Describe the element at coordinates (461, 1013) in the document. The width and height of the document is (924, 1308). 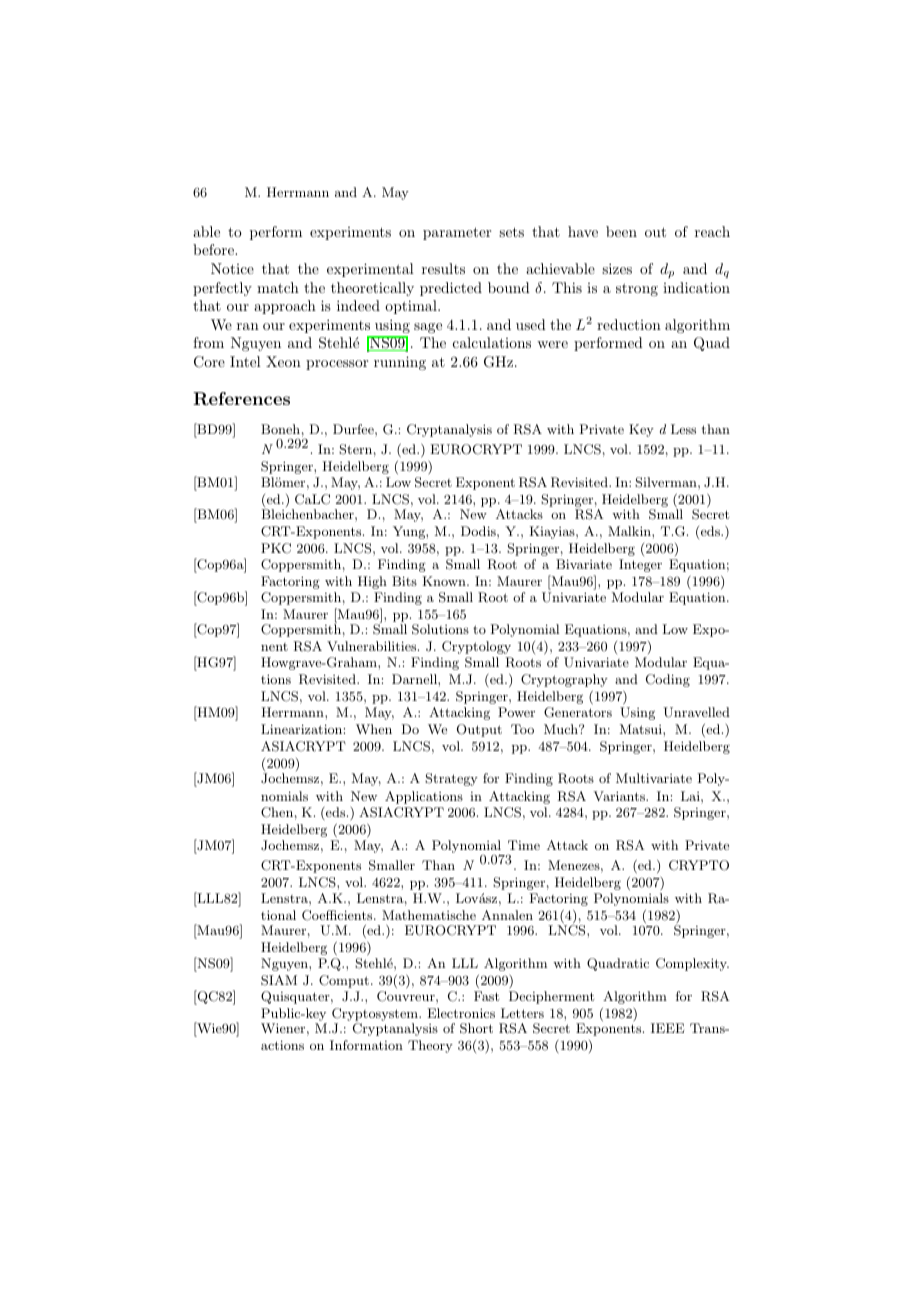
I see `Electronics` at that location.
